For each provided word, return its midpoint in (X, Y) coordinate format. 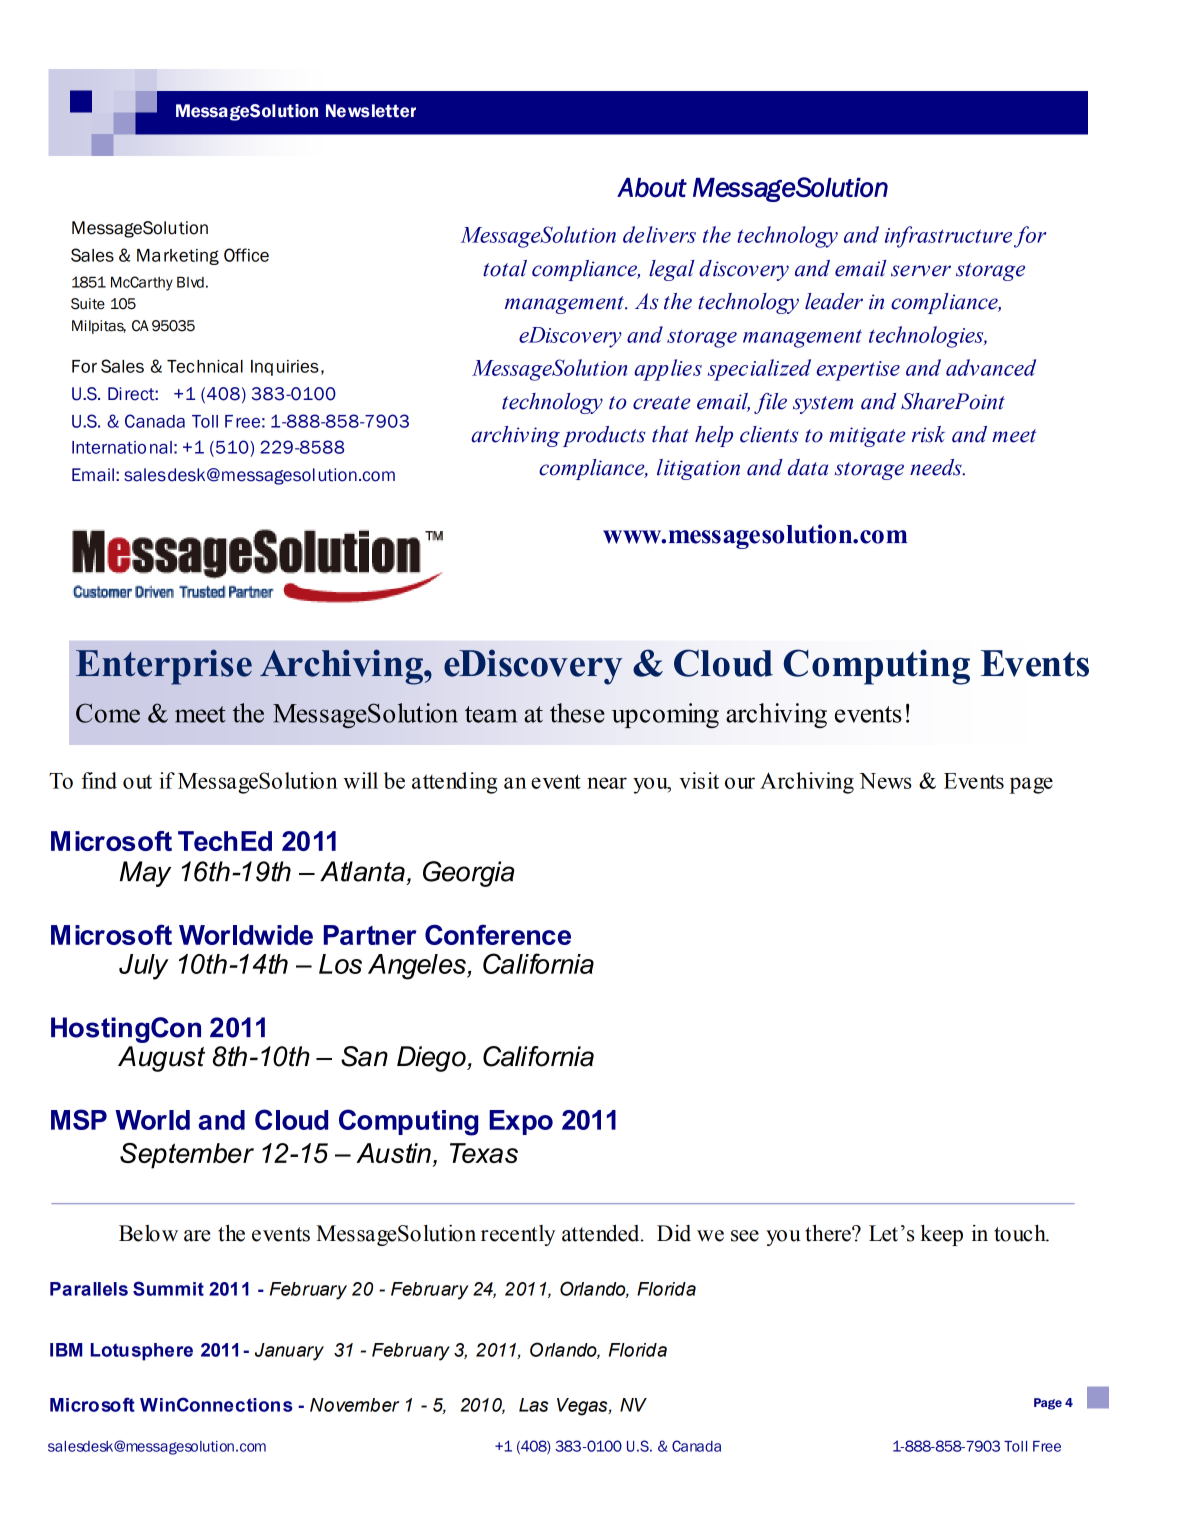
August (161, 1059)
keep (942, 1235)
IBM (66, 1350)
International (122, 447)
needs (937, 467)
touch (1021, 1233)
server (921, 271)
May (145, 874)
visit (699, 780)
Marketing (178, 257)
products (604, 436)
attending (454, 783)
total (505, 268)
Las (533, 1405)
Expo (521, 1122)
